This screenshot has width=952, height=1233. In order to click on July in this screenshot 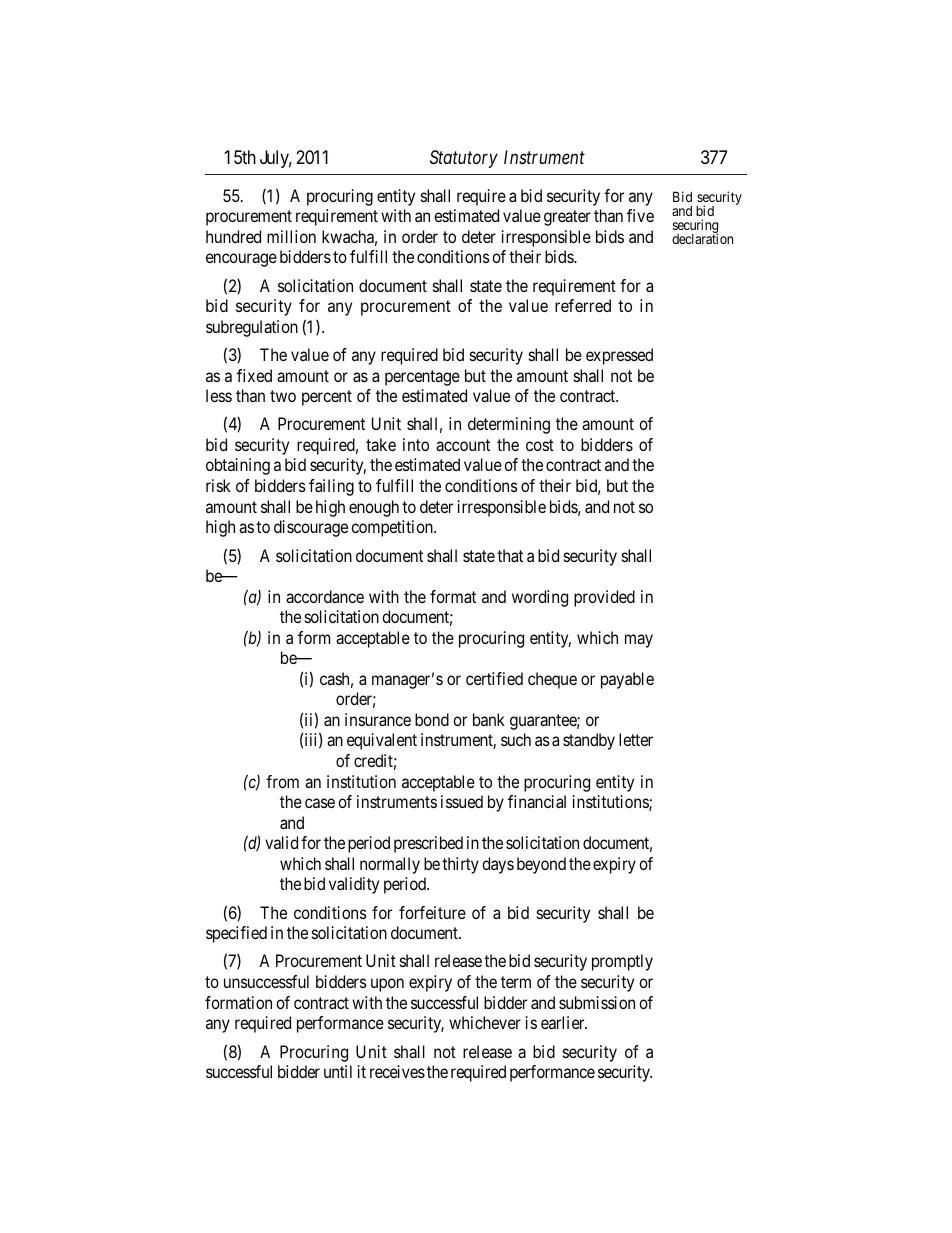, I will do `click(276, 159)`.
